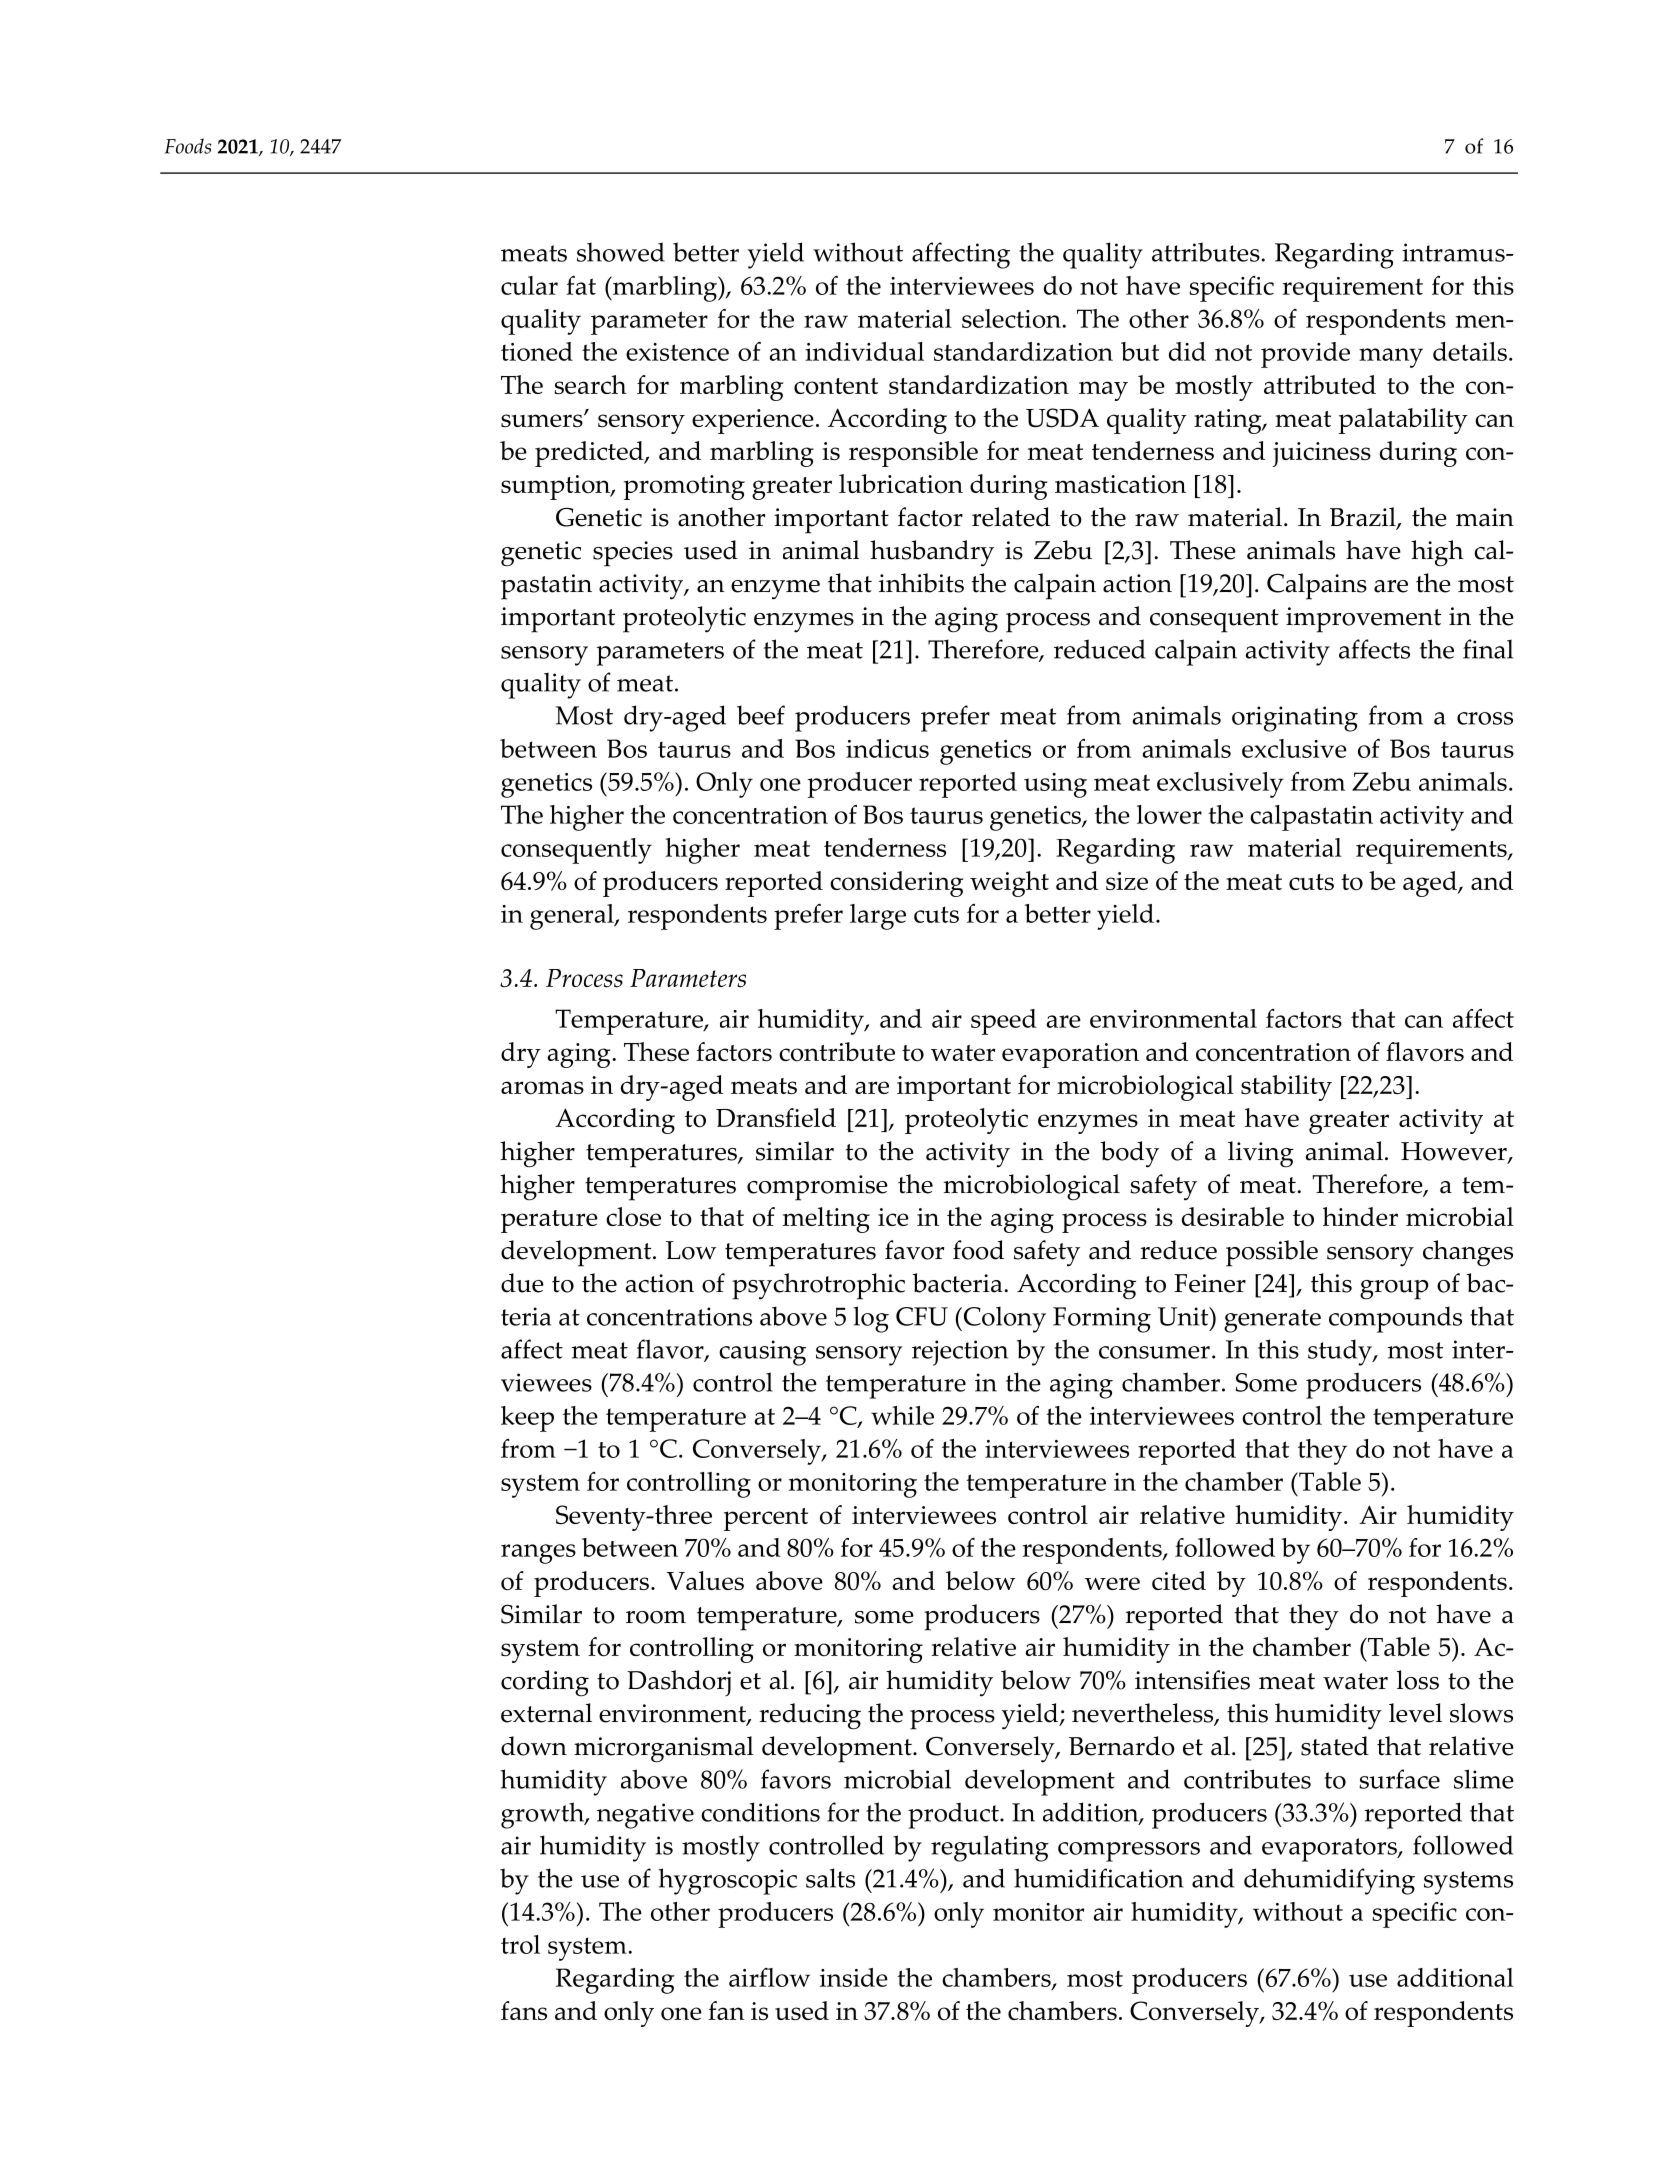  Describe the element at coordinates (1341, 1352) in the screenshot. I see `study` at that location.
